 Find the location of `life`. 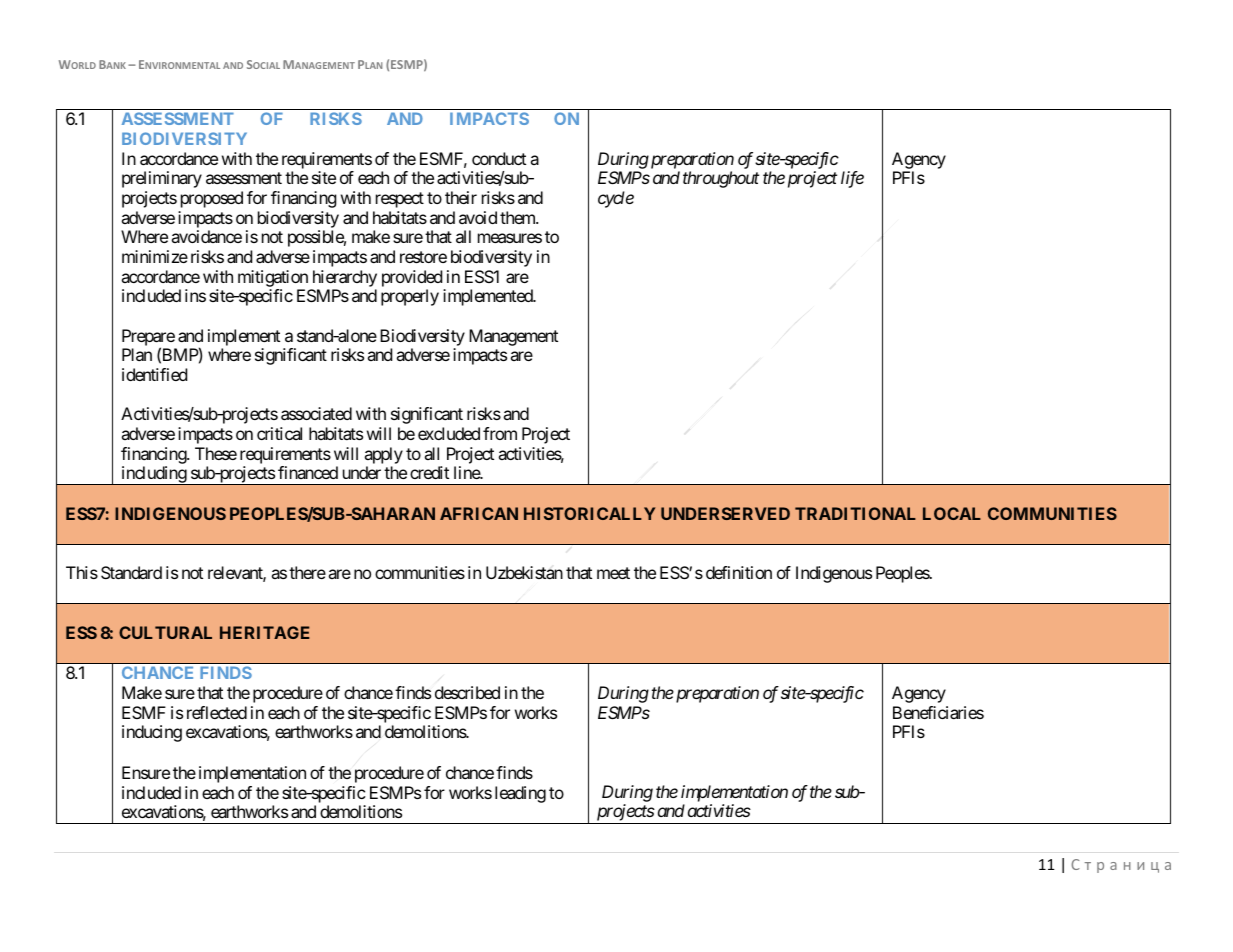

life is located at coordinates (852, 179).
